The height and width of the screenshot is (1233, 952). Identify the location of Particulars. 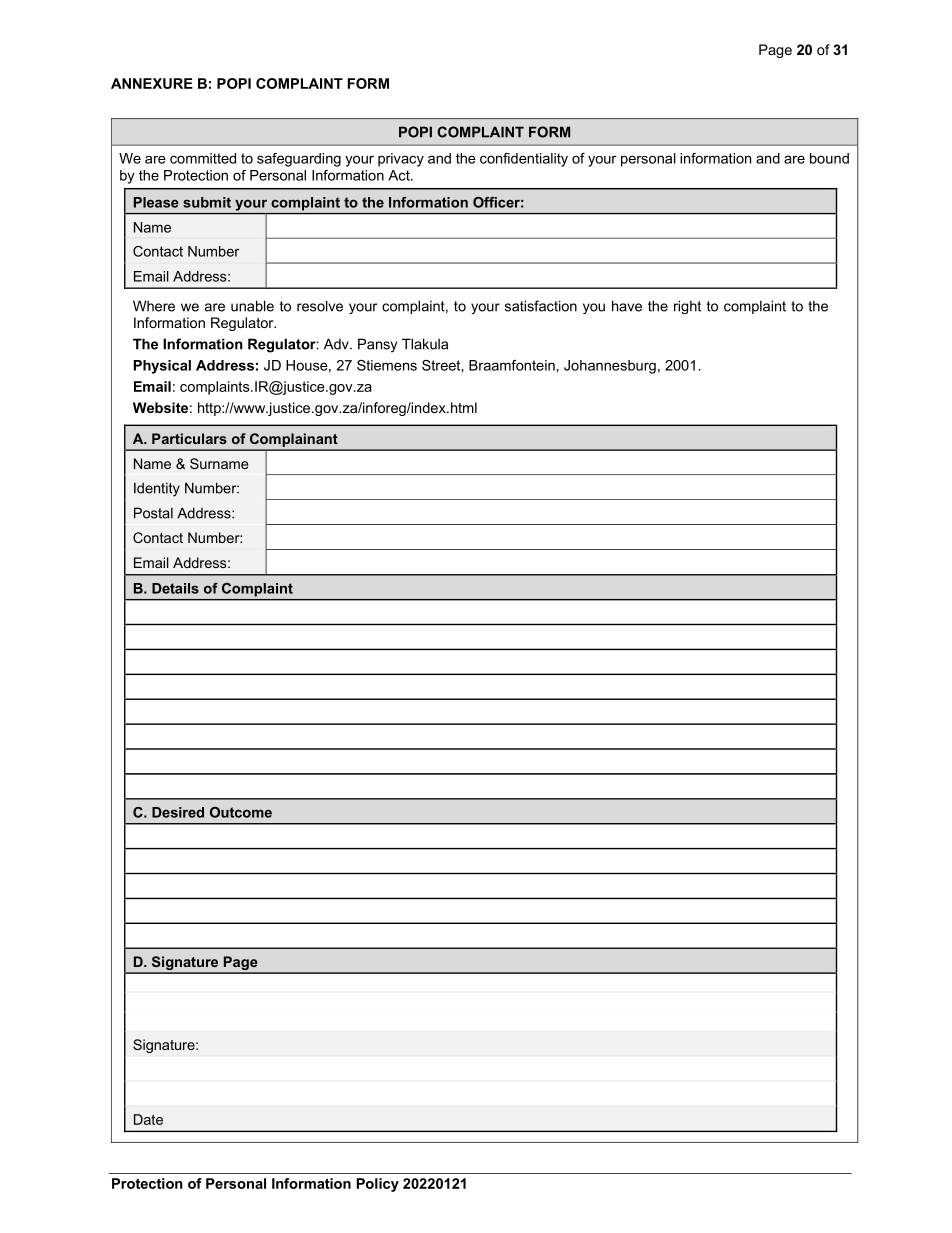
(189, 438).
